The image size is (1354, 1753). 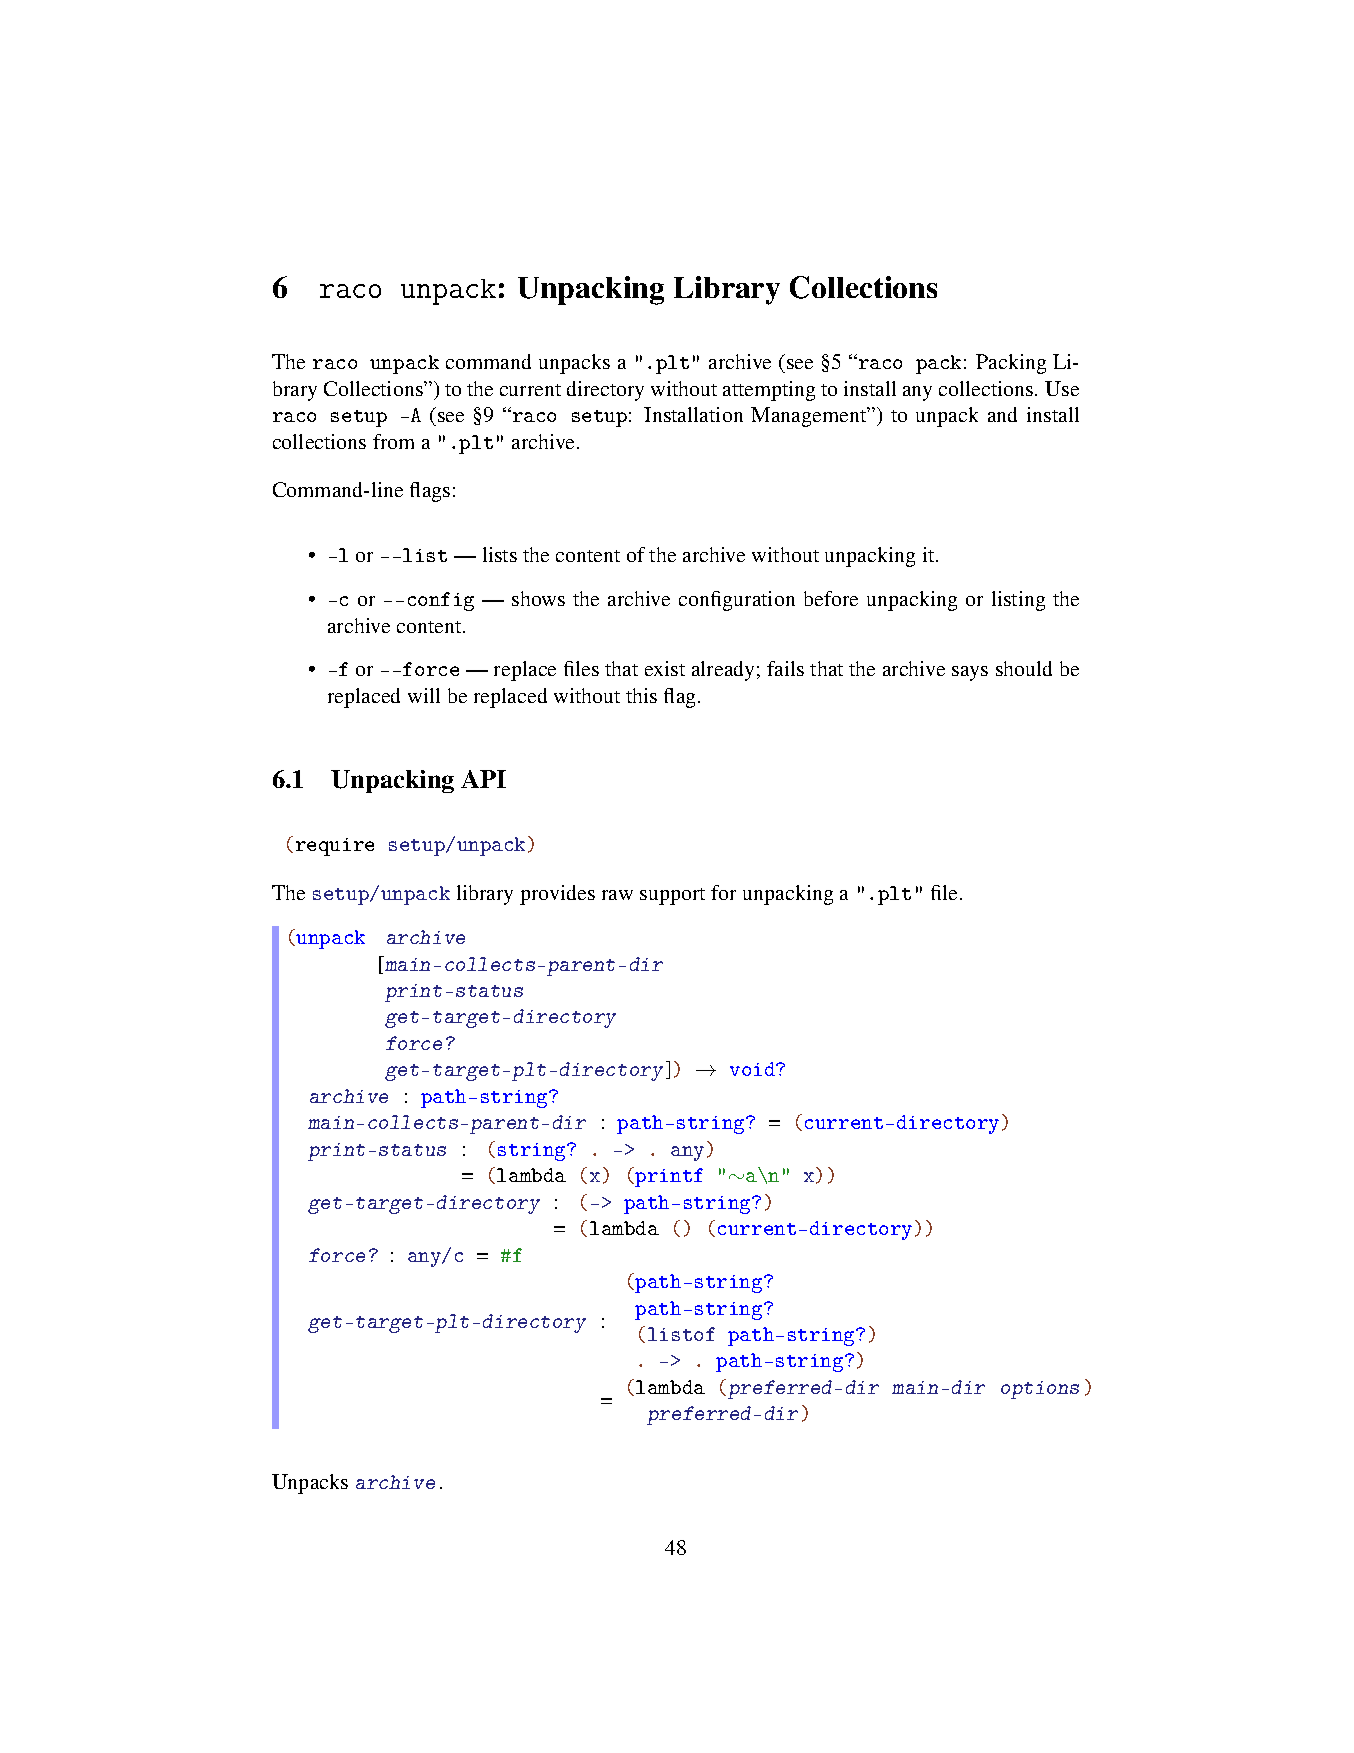 What do you see at coordinates (335, 847) in the screenshot?
I see `require` at bounding box center [335, 847].
